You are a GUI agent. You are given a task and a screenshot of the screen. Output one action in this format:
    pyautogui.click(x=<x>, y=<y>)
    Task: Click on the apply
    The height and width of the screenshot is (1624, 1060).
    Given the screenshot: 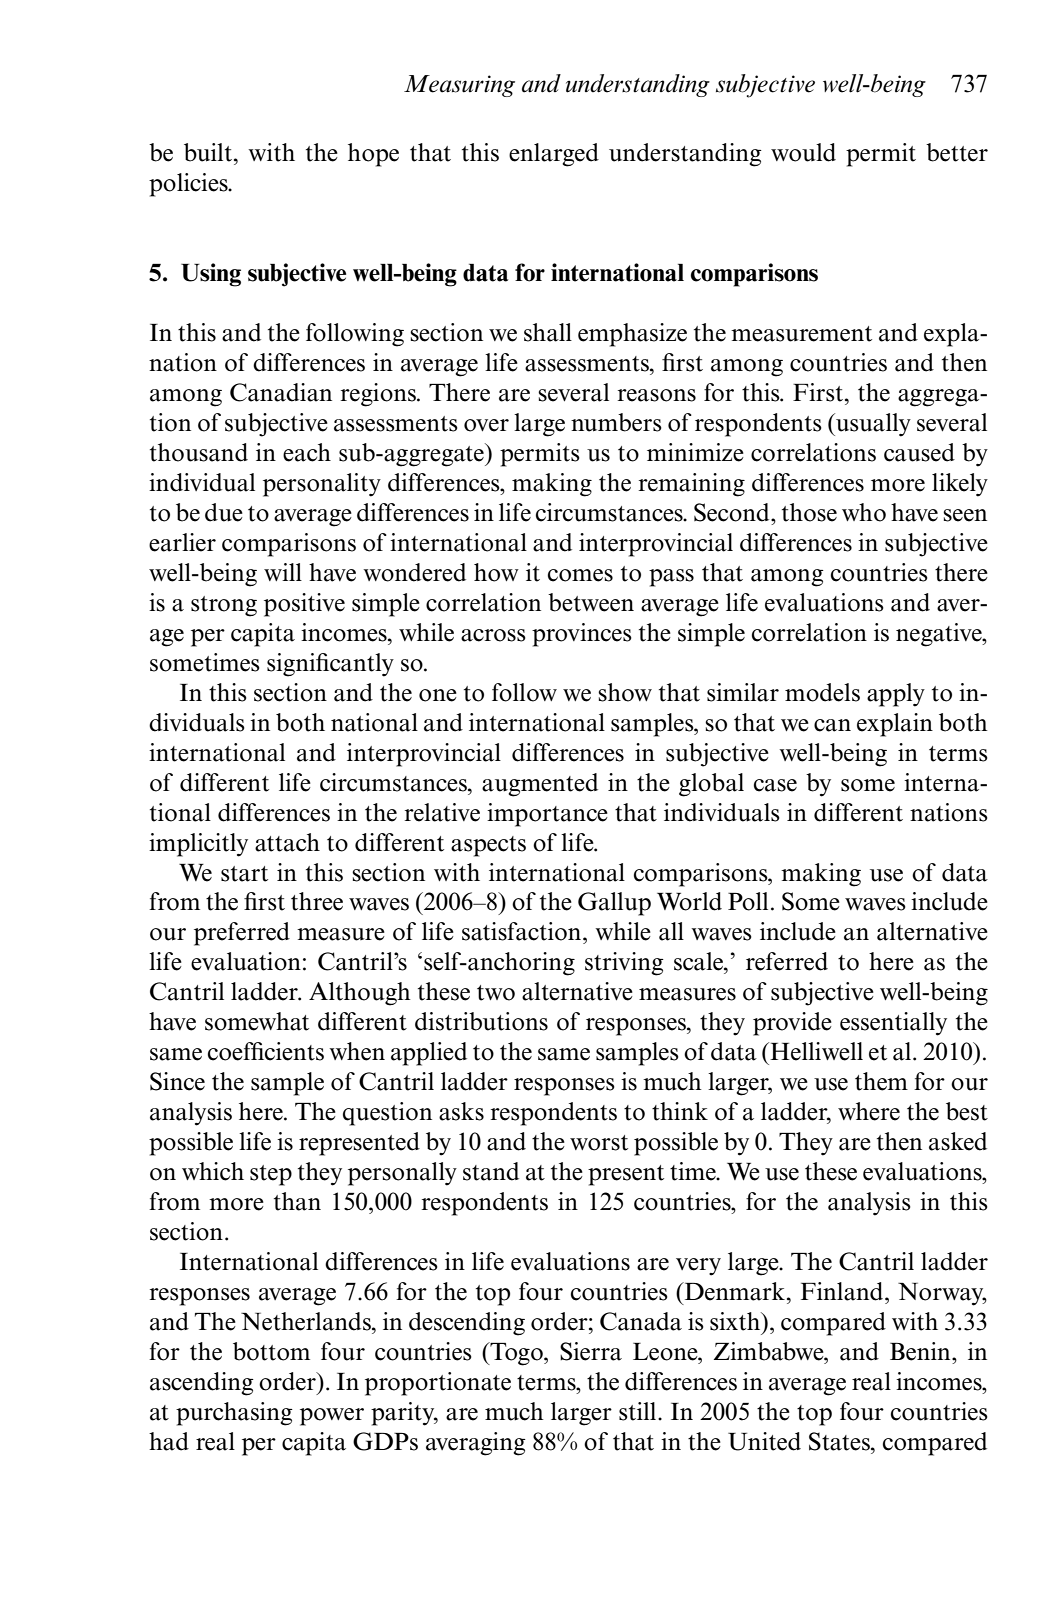 What is the action you would take?
    pyautogui.click(x=896, y=695)
